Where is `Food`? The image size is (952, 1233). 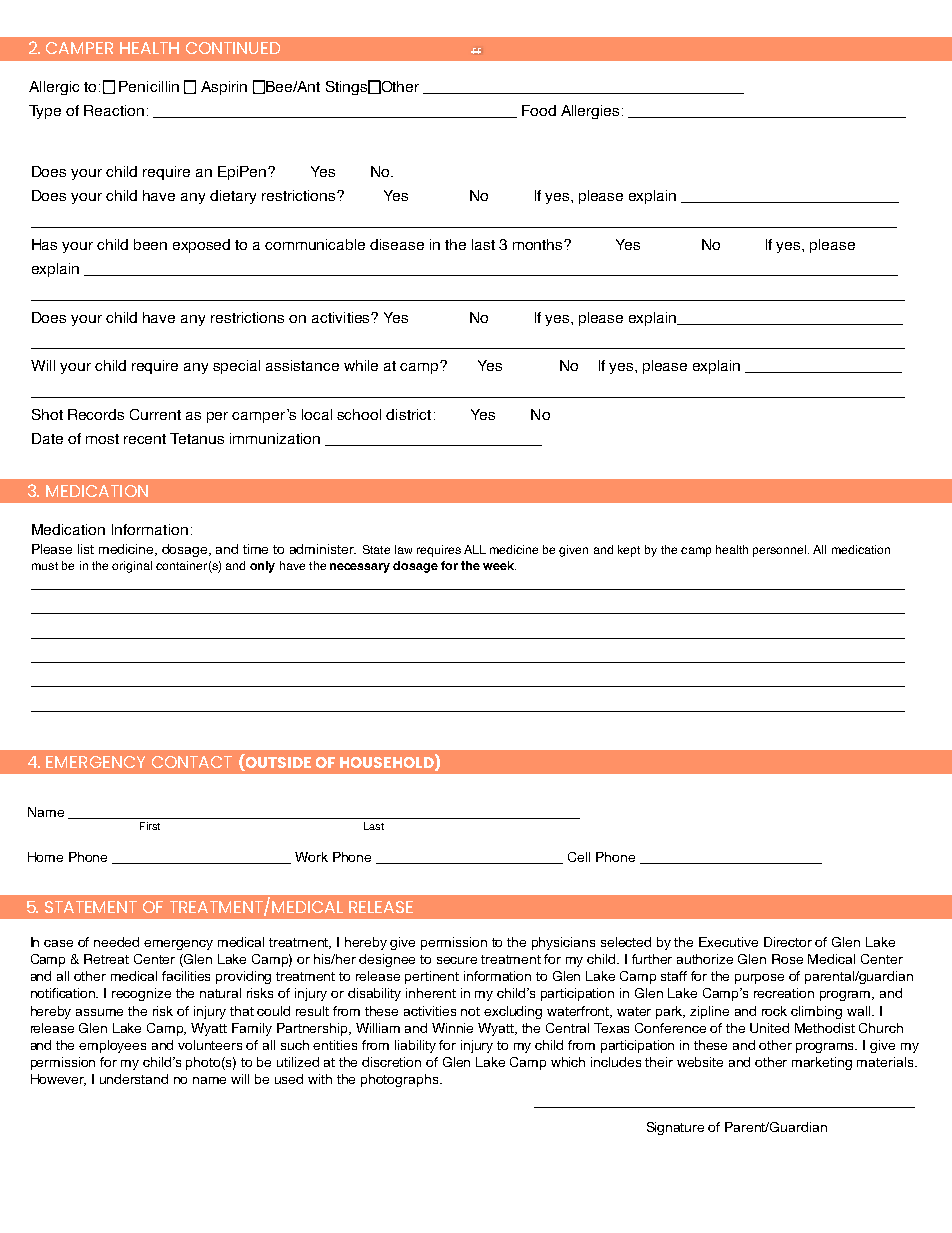 Food is located at coordinates (539, 110).
